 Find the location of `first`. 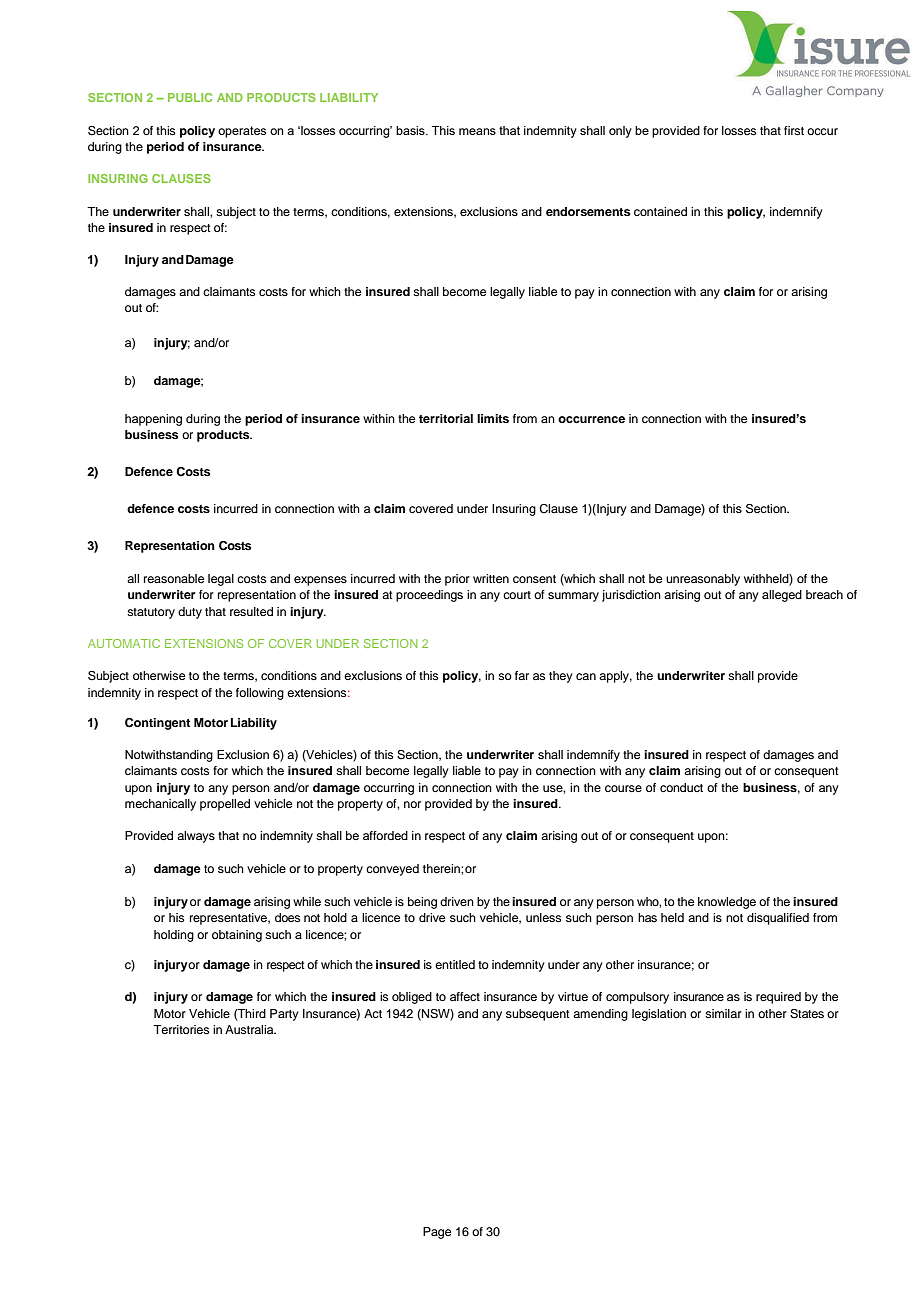

first is located at coordinates (794, 130).
